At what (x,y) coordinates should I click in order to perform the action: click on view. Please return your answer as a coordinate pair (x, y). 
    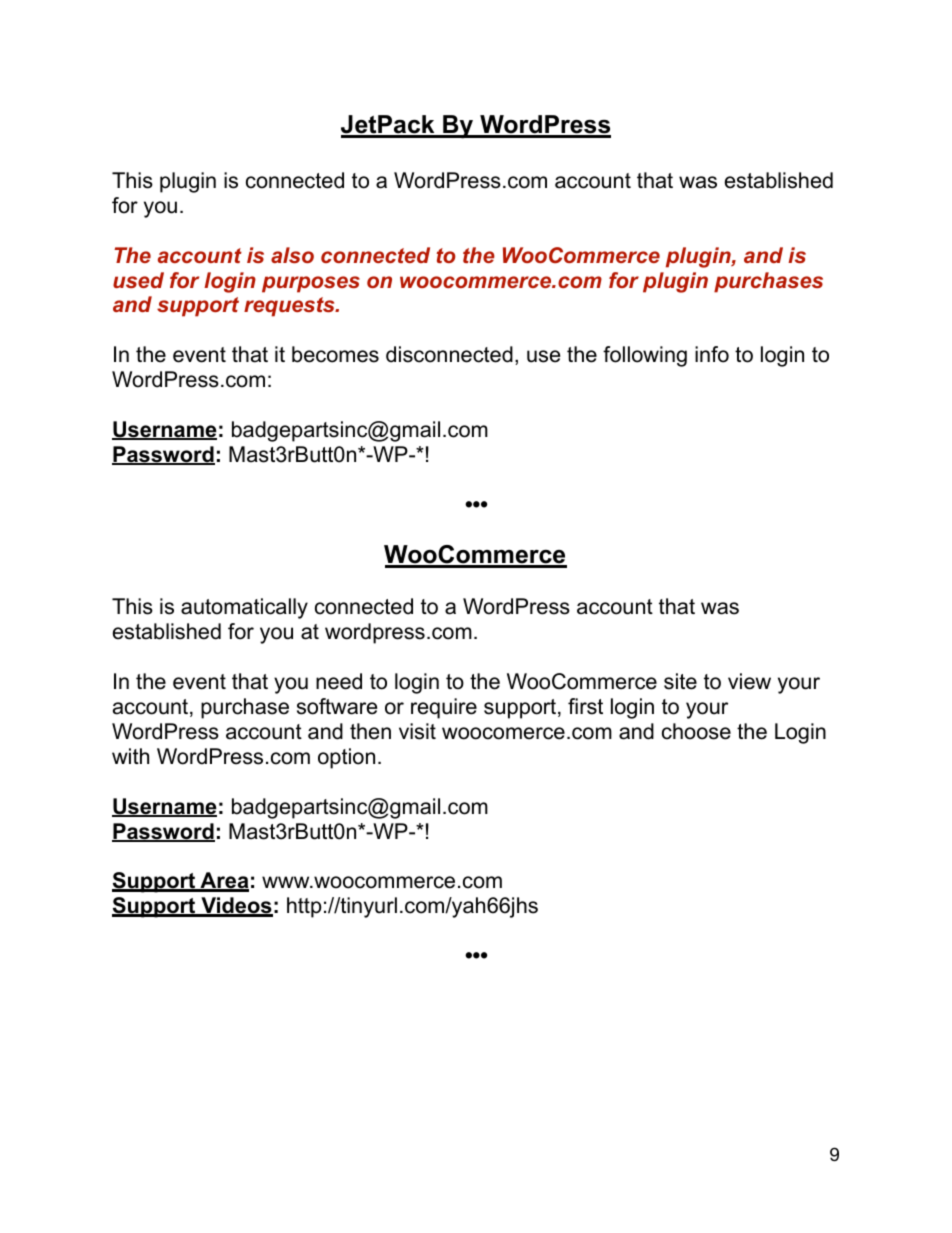
    Looking at the image, I should click on (749, 681).
